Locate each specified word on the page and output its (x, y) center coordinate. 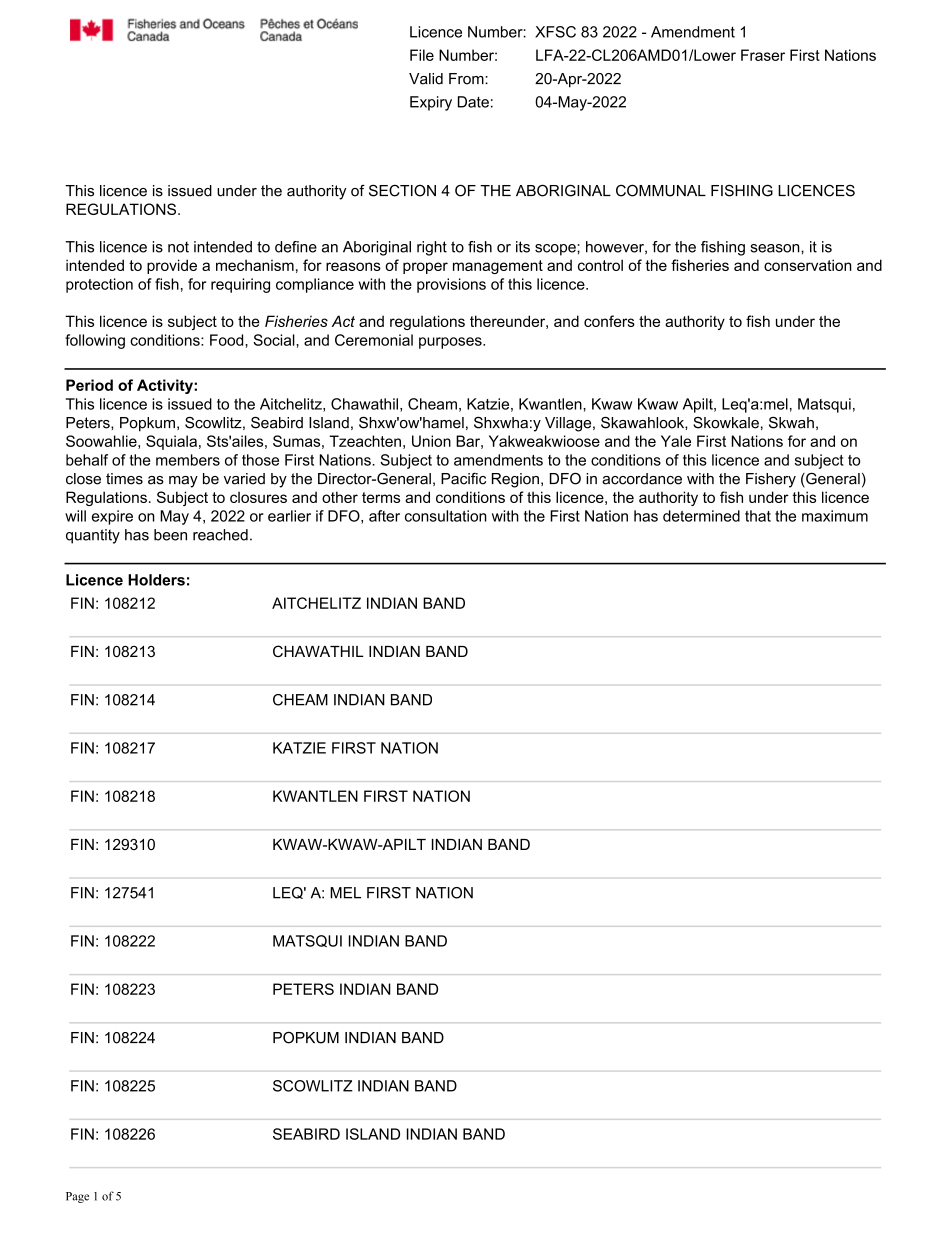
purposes (451, 343)
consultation (446, 516)
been (170, 535)
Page (77, 1197)
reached (220, 535)
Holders (156, 580)
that (758, 516)
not (178, 247)
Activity (166, 386)
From (467, 79)
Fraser (763, 55)
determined (701, 516)
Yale (676, 441)
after (384, 516)
